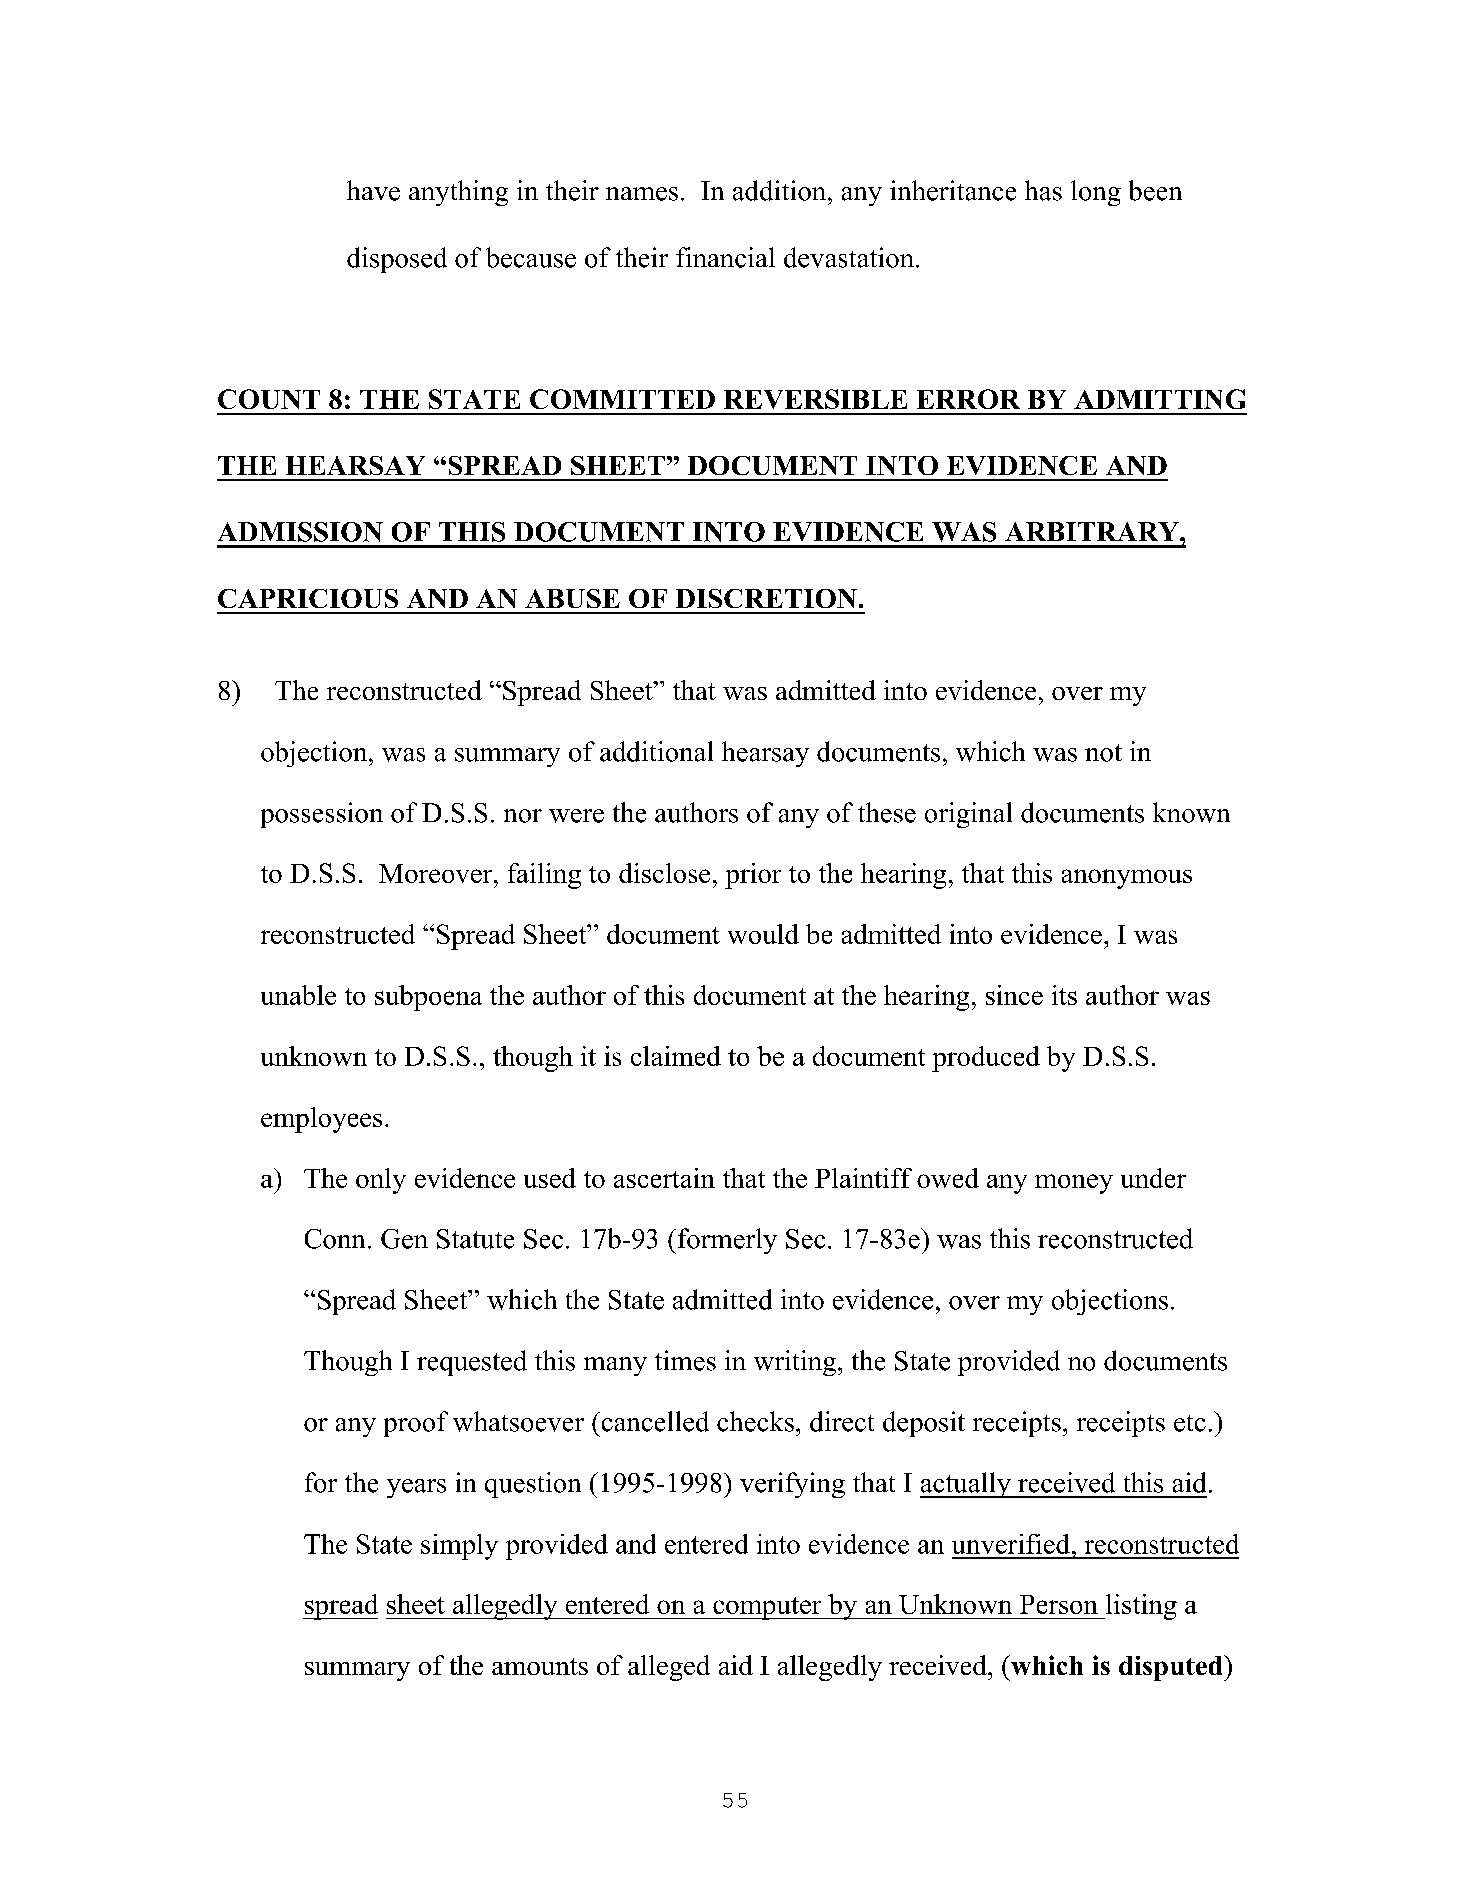 This screenshot has height=1900, width=1468. I want to click on CAPRICIOUS, so click(308, 598).
